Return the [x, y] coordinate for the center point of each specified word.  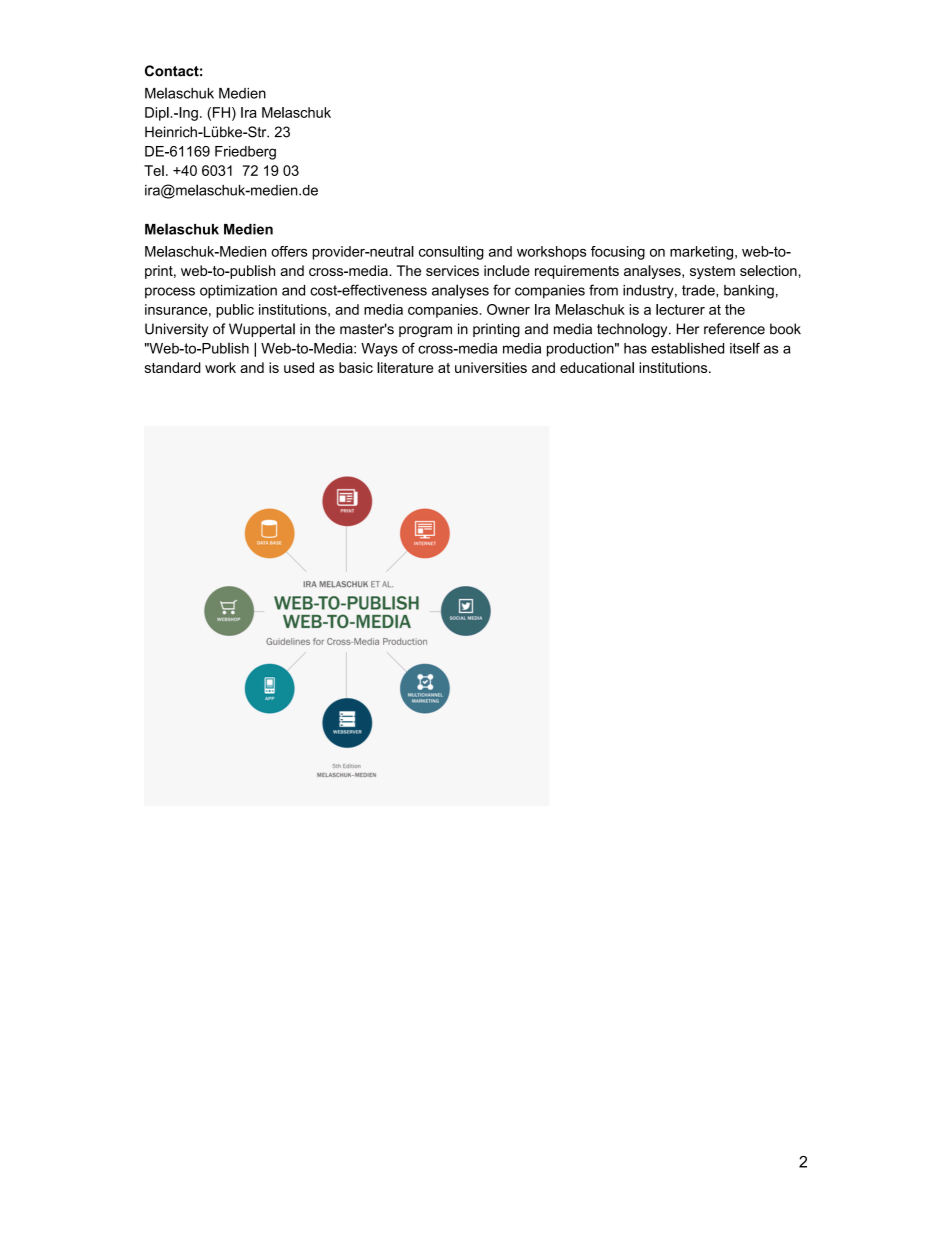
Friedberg [245, 153]
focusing [618, 253]
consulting [451, 253]
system [712, 272]
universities [491, 367]
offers [289, 251]
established [687, 348]
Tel [154, 170]
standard [173, 367]
